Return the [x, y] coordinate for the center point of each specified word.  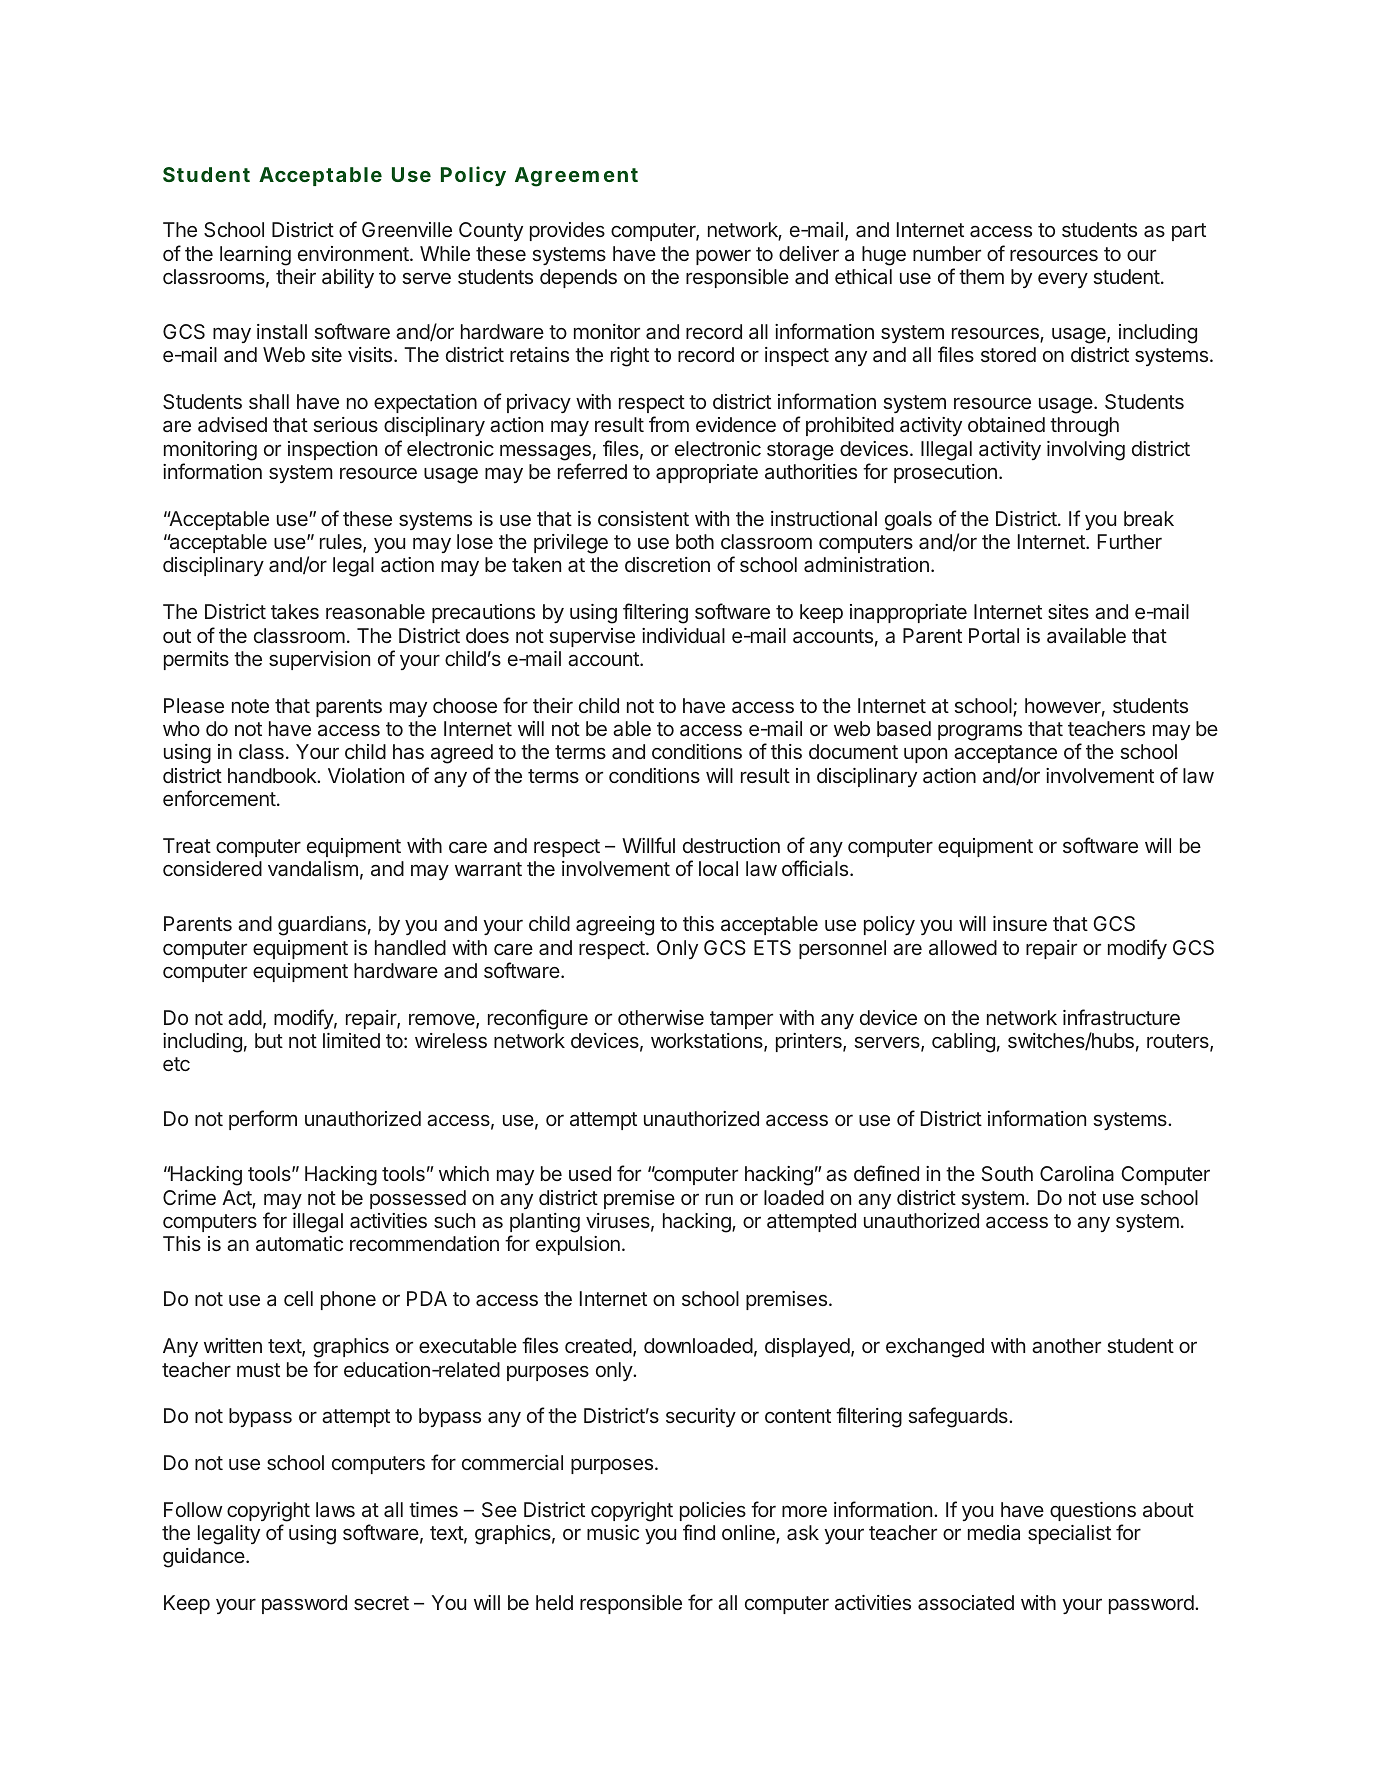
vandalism [313, 868]
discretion [667, 564]
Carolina [1077, 1173]
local [718, 868]
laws [335, 1509]
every [1063, 280]
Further [1130, 541]
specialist [1069, 1534]
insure [1020, 923]
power [723, 257]
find [699, 1532]
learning [255, 256]
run [719, 1199]
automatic [299, 1243]
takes [295, 611]
